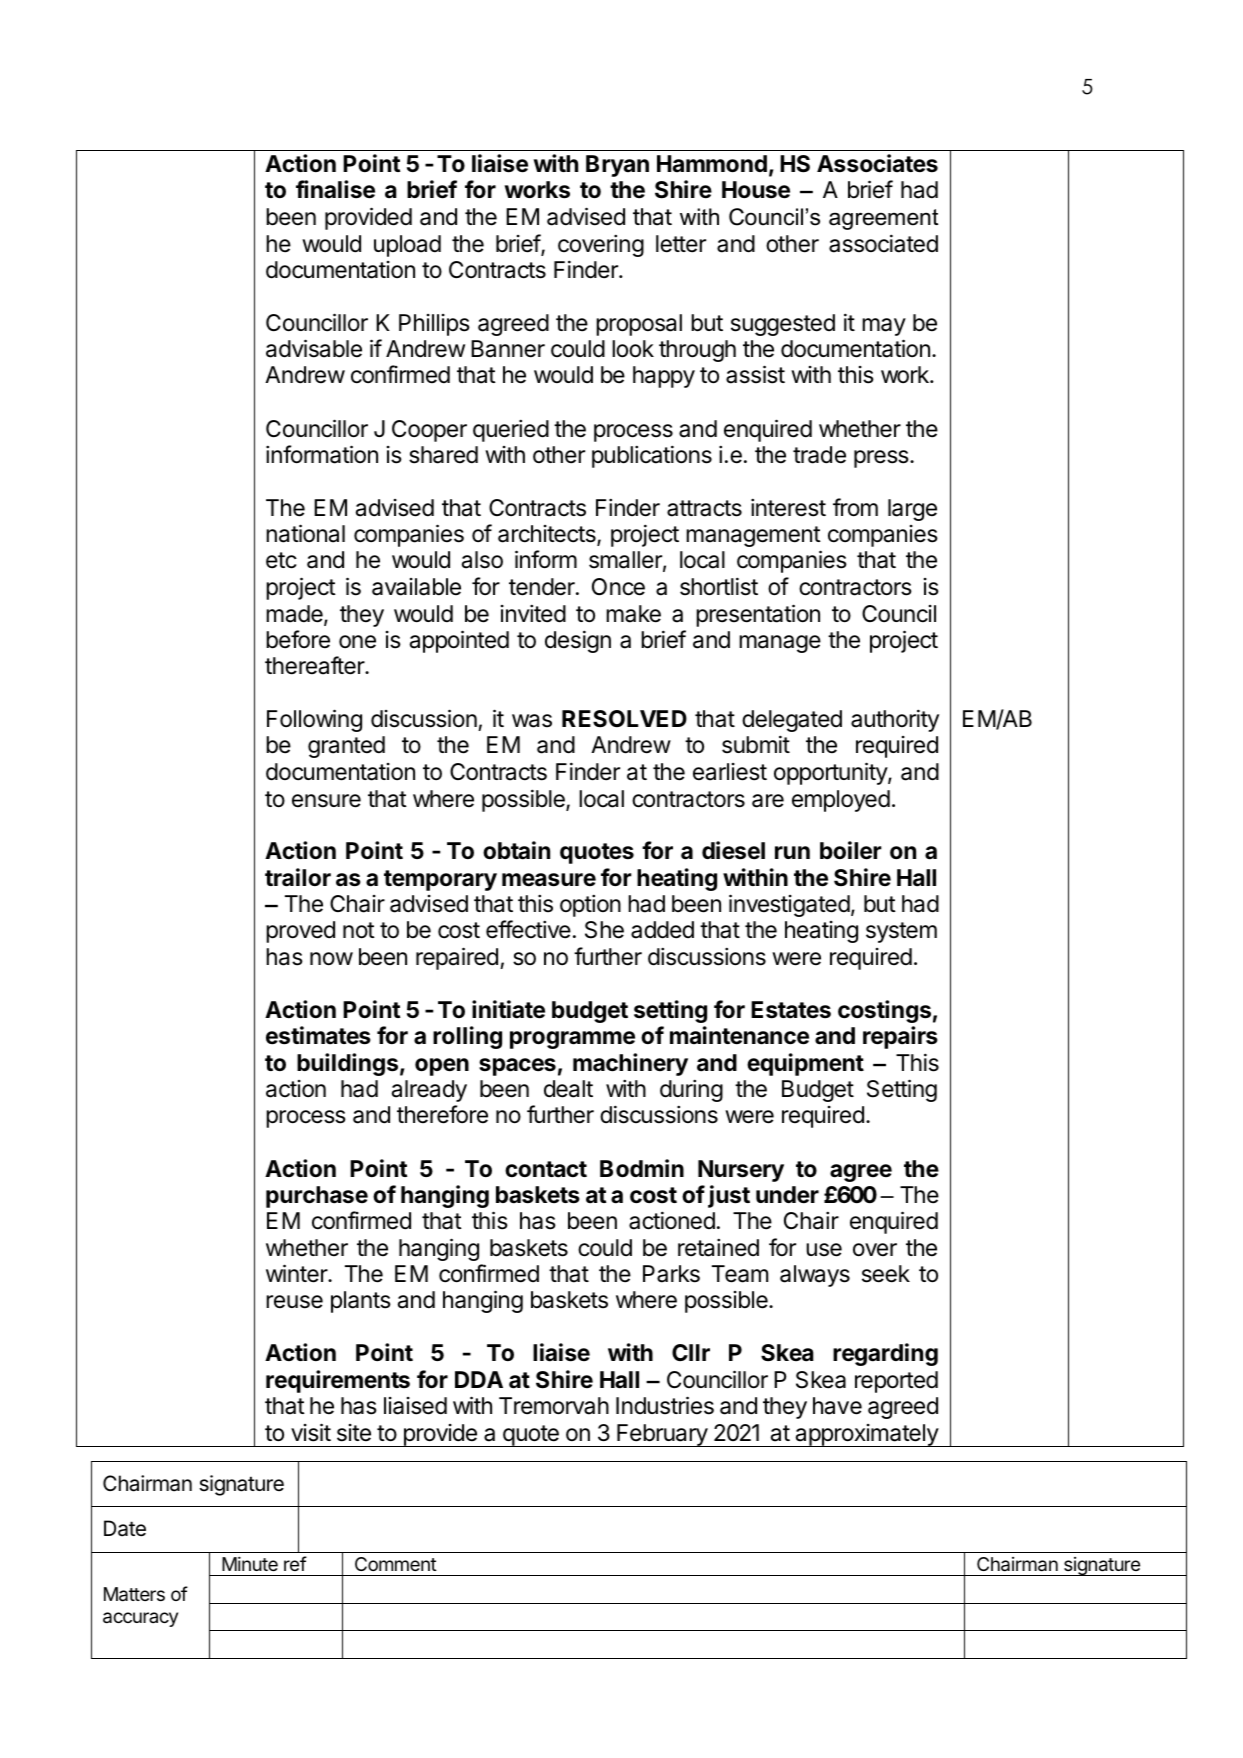  Describe the element at coordinates (250, 1563) in the page. I see `Minute` at that location.
